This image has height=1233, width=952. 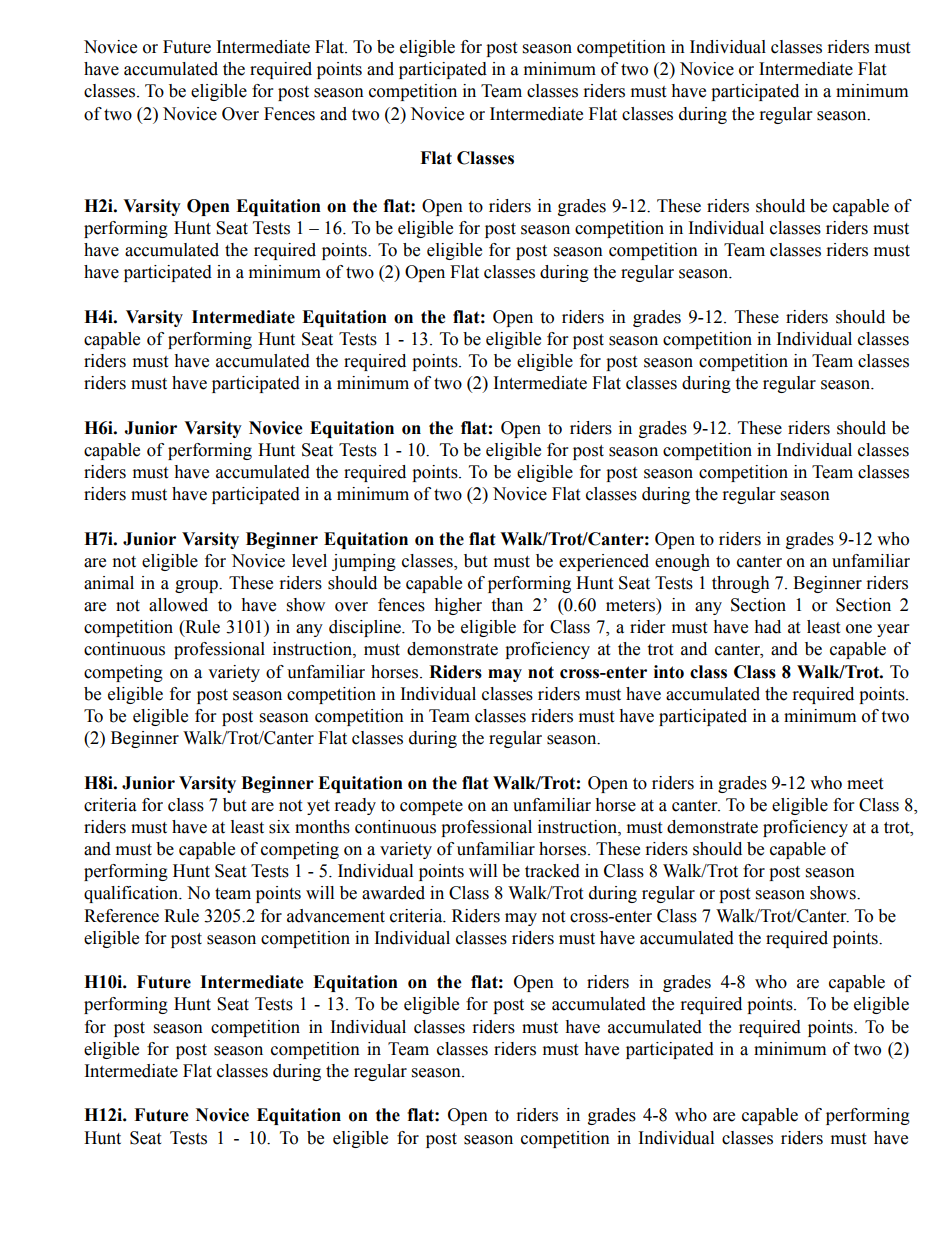 What do you see at coordinates (393, 893) in the image?
I see `awarded` at bounding box center [393, 893].
